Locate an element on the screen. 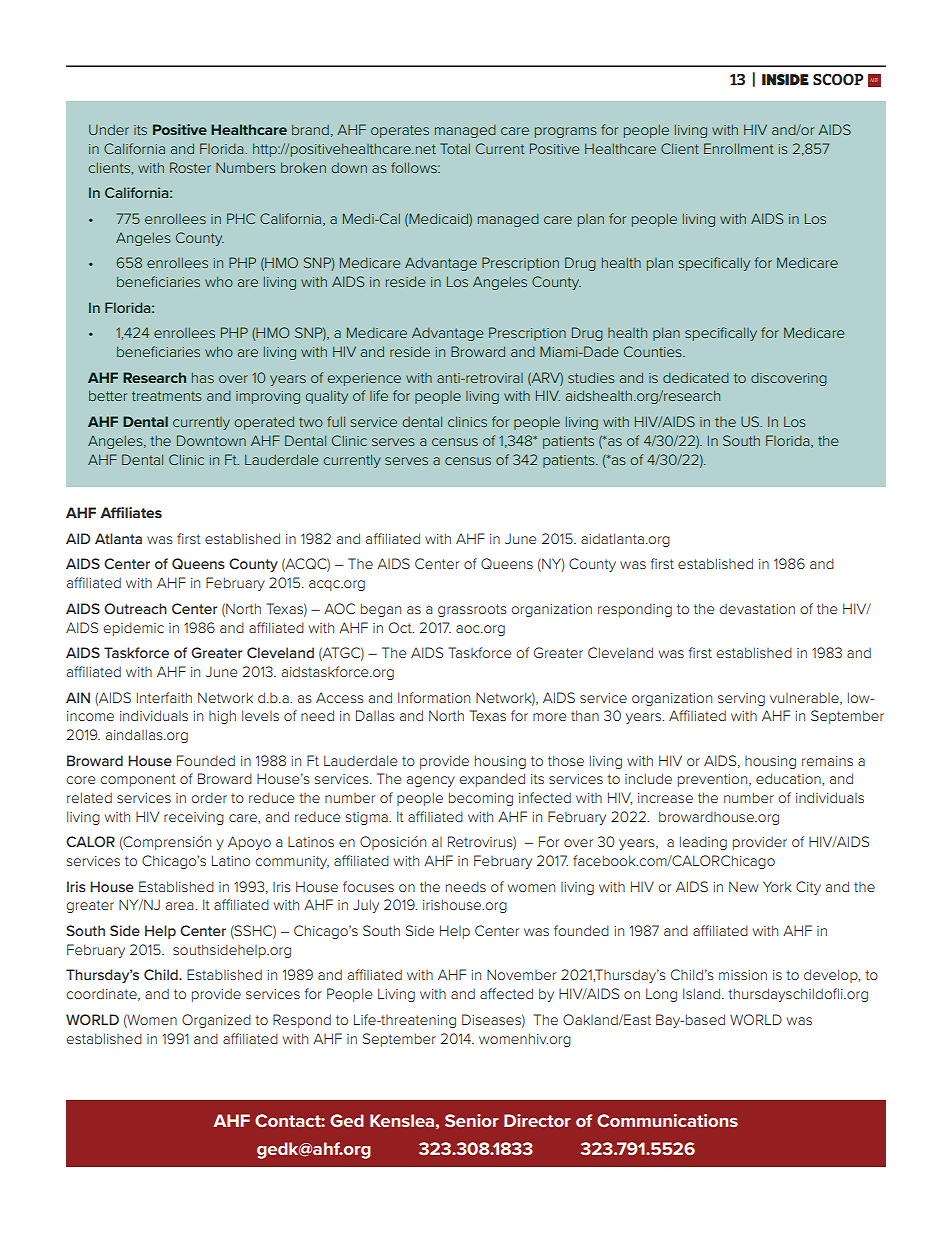 The width and height of the screenshot is (952, 1233). treatments is located at coordinates (166, 396).
